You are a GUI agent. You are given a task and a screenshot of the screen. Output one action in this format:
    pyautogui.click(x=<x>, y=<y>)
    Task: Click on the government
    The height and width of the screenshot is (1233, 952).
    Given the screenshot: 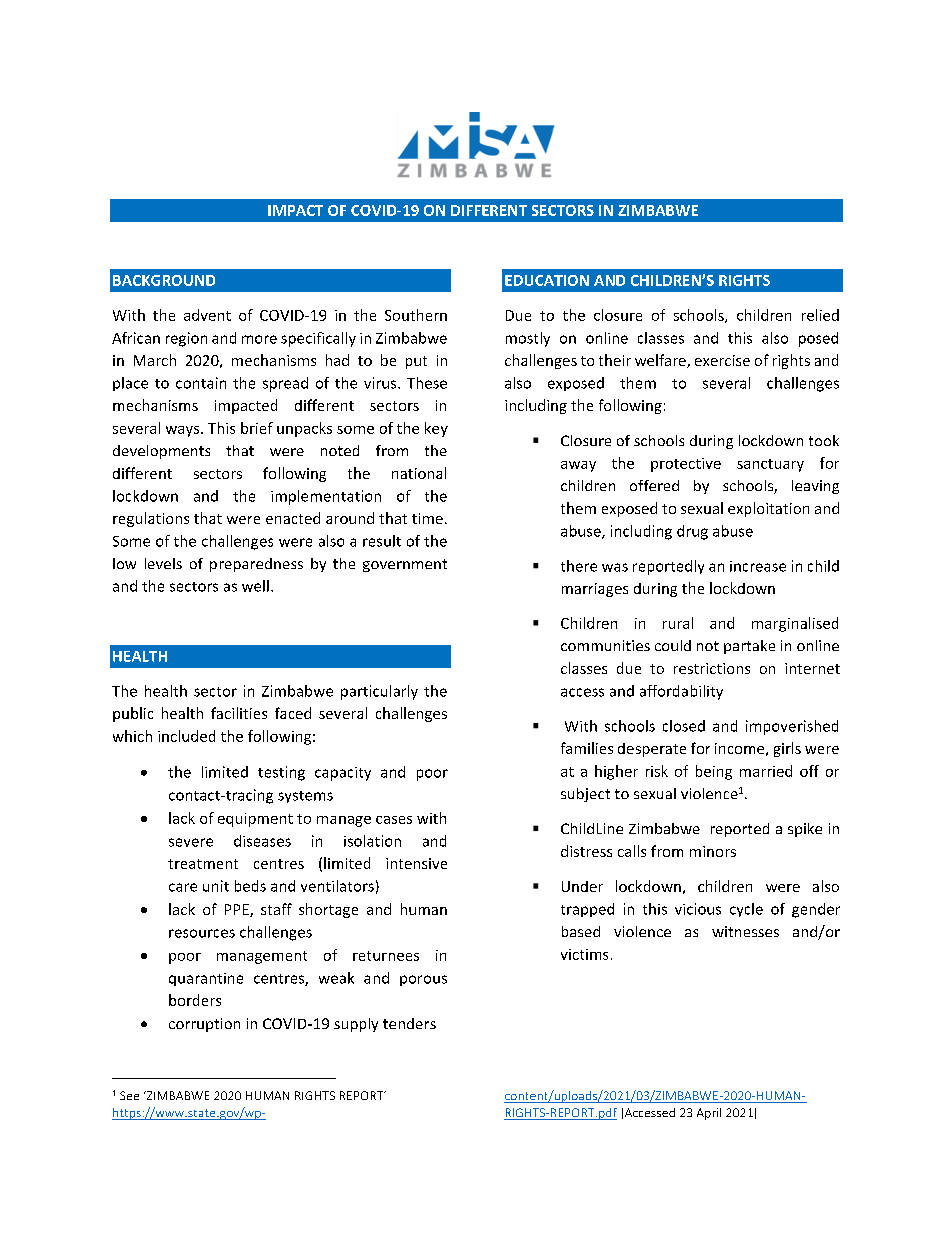 What is the action you would take?
    pyautogui.click(x=405, y=565)
